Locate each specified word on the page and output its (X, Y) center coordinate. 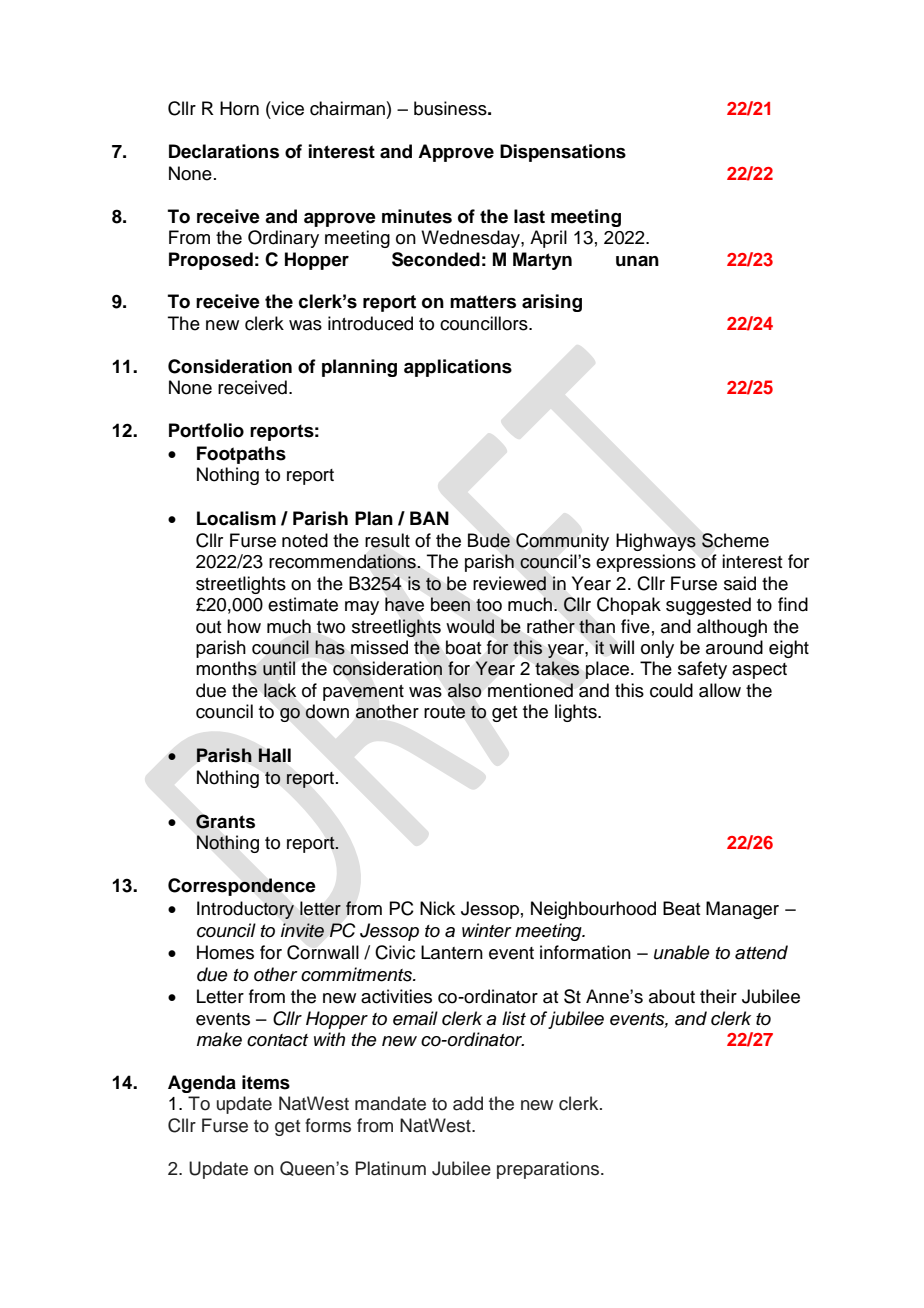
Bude (489, 540)
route (445, 712)
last (529, 216)
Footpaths (241, 455)
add (468, 1103)
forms (328, 1125)
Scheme (735, 540)
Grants (225, 821)
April (548, 239)
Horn (239, 108)
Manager (742, 910)
